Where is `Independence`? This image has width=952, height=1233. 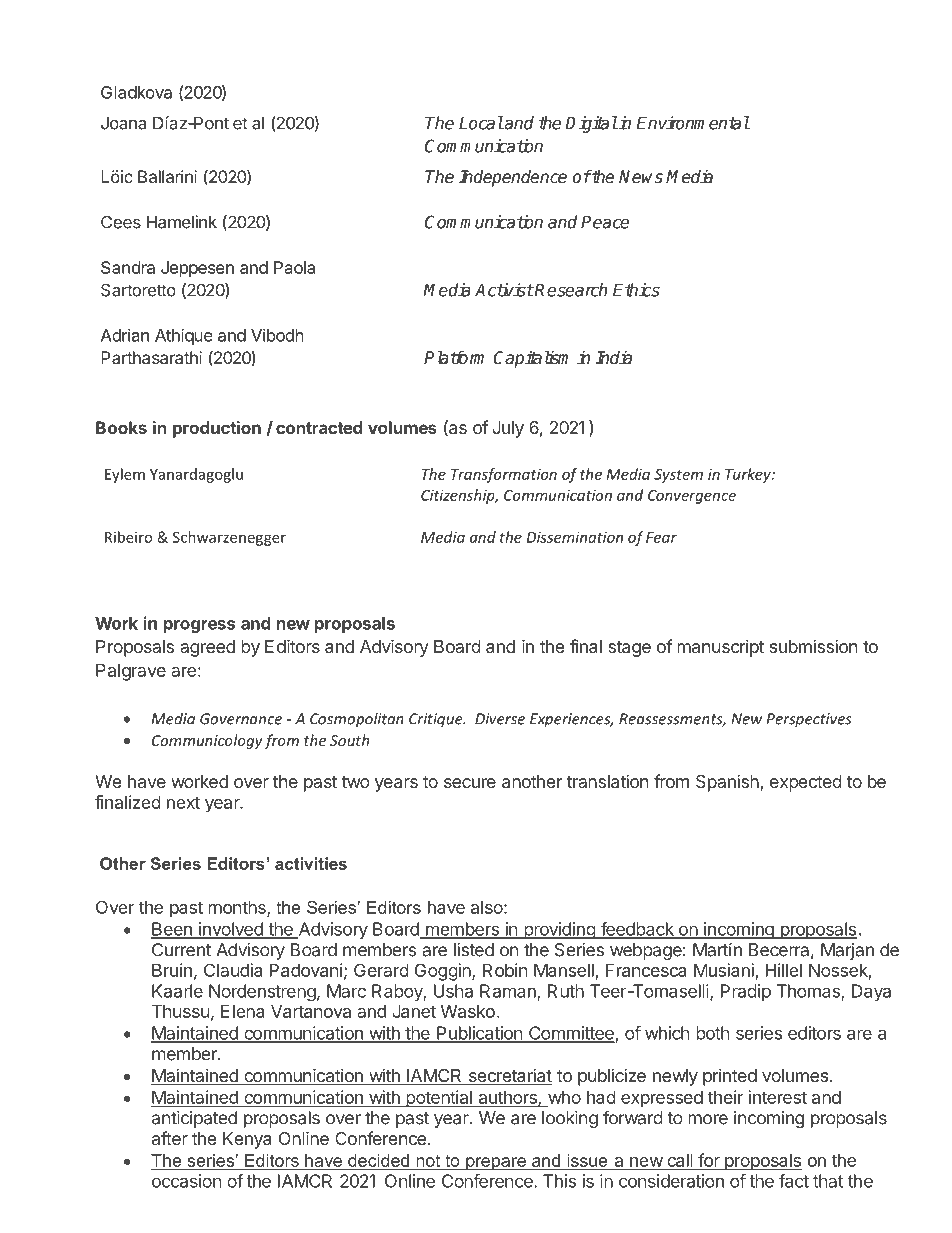 Independence is located at coordinates (513, 178).
